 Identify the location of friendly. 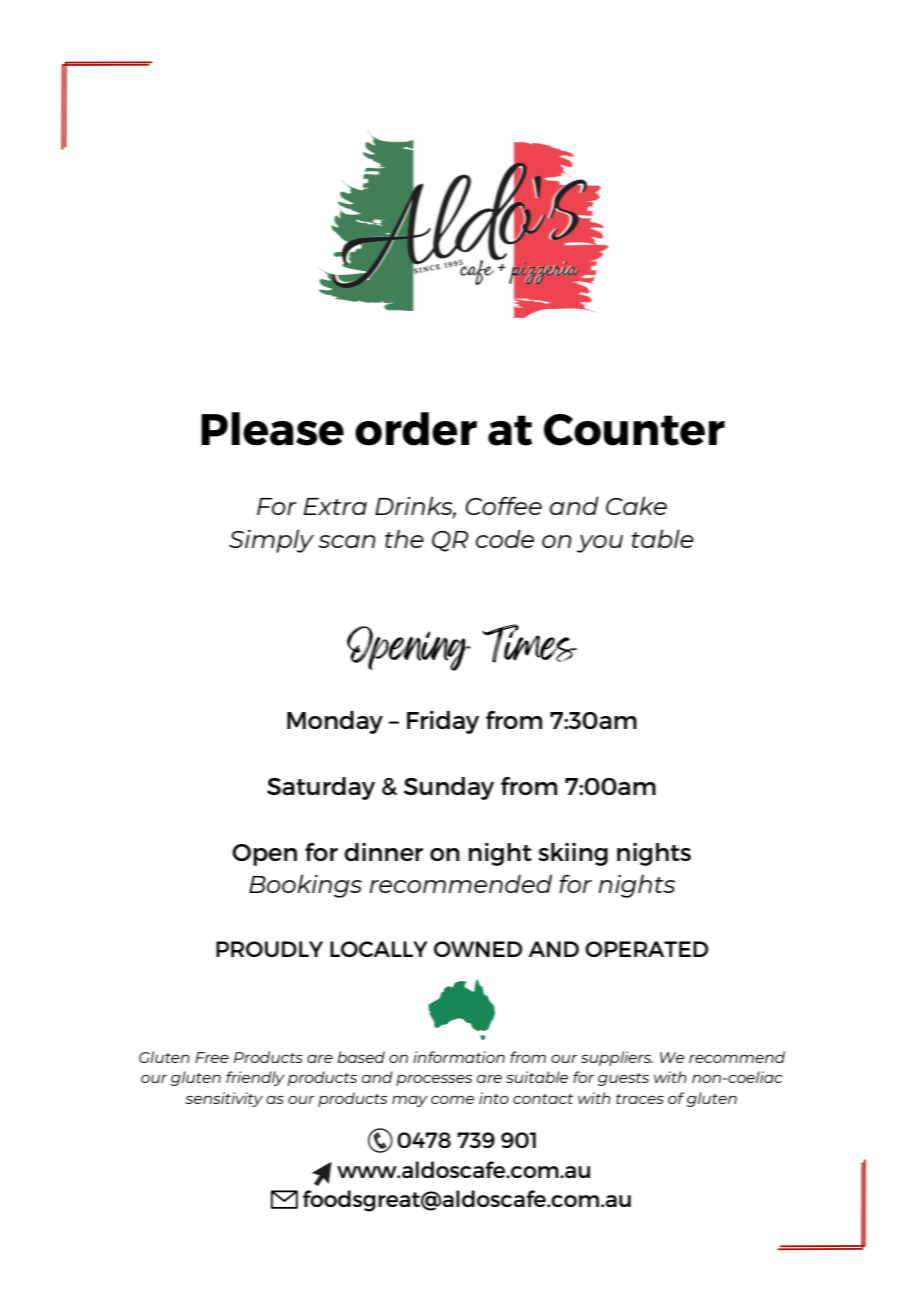
(255, 1078).
